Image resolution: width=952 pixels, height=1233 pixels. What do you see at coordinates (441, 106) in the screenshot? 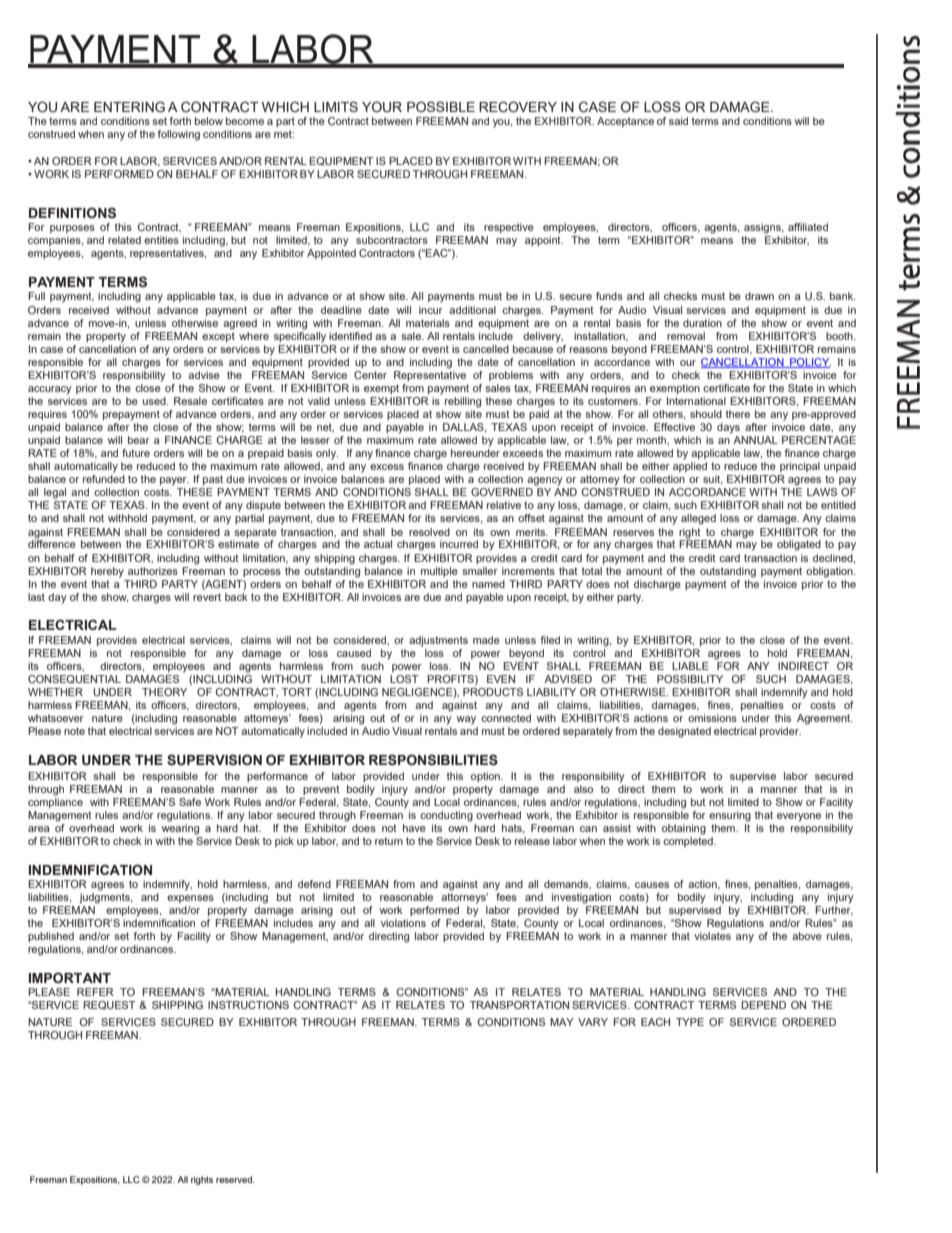
I see `POSSIBLE` at bounding box center [441, 106].
